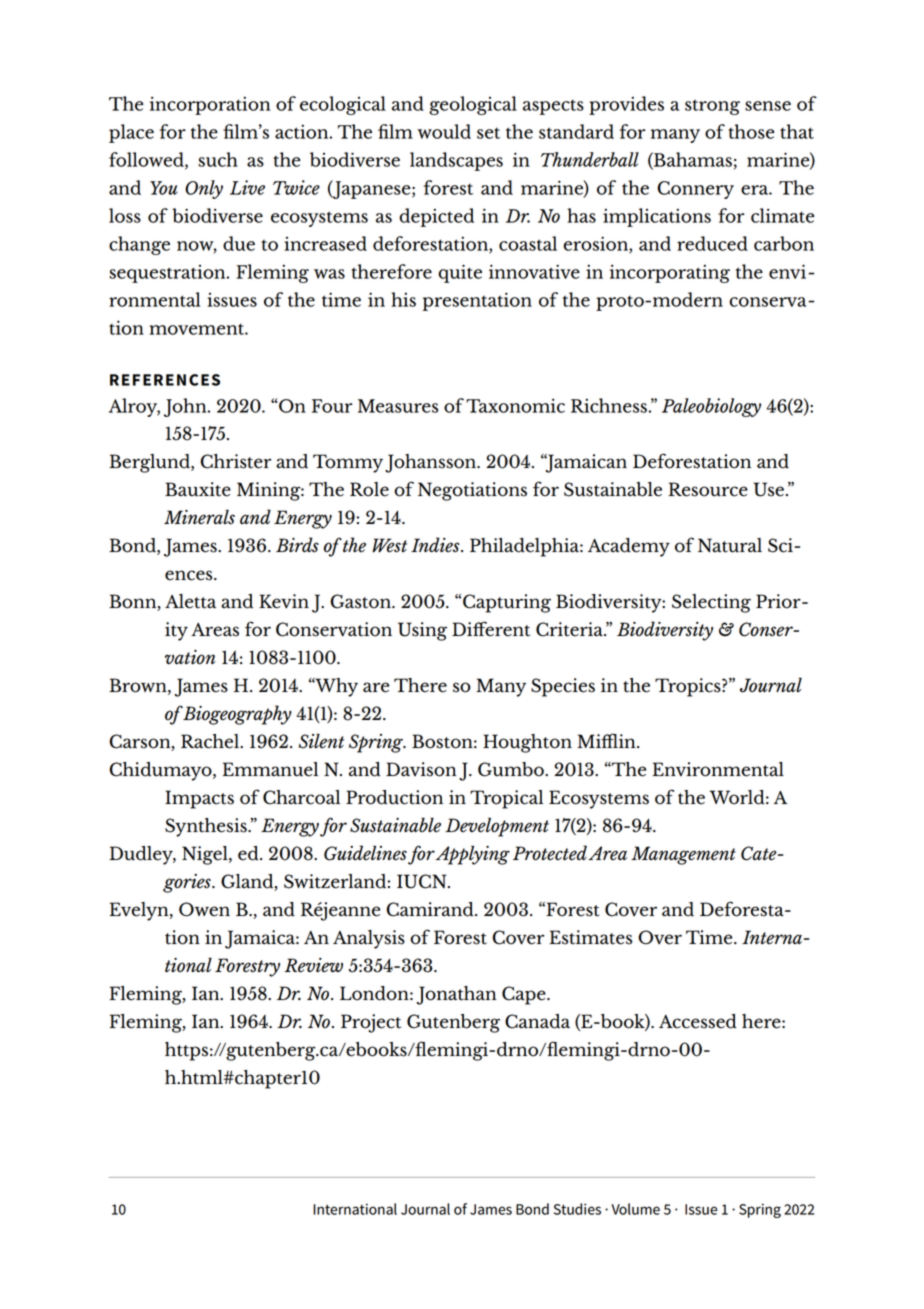  Describe the element at coordinates (423, 881) in the document. I see `IUCN` at that location.
